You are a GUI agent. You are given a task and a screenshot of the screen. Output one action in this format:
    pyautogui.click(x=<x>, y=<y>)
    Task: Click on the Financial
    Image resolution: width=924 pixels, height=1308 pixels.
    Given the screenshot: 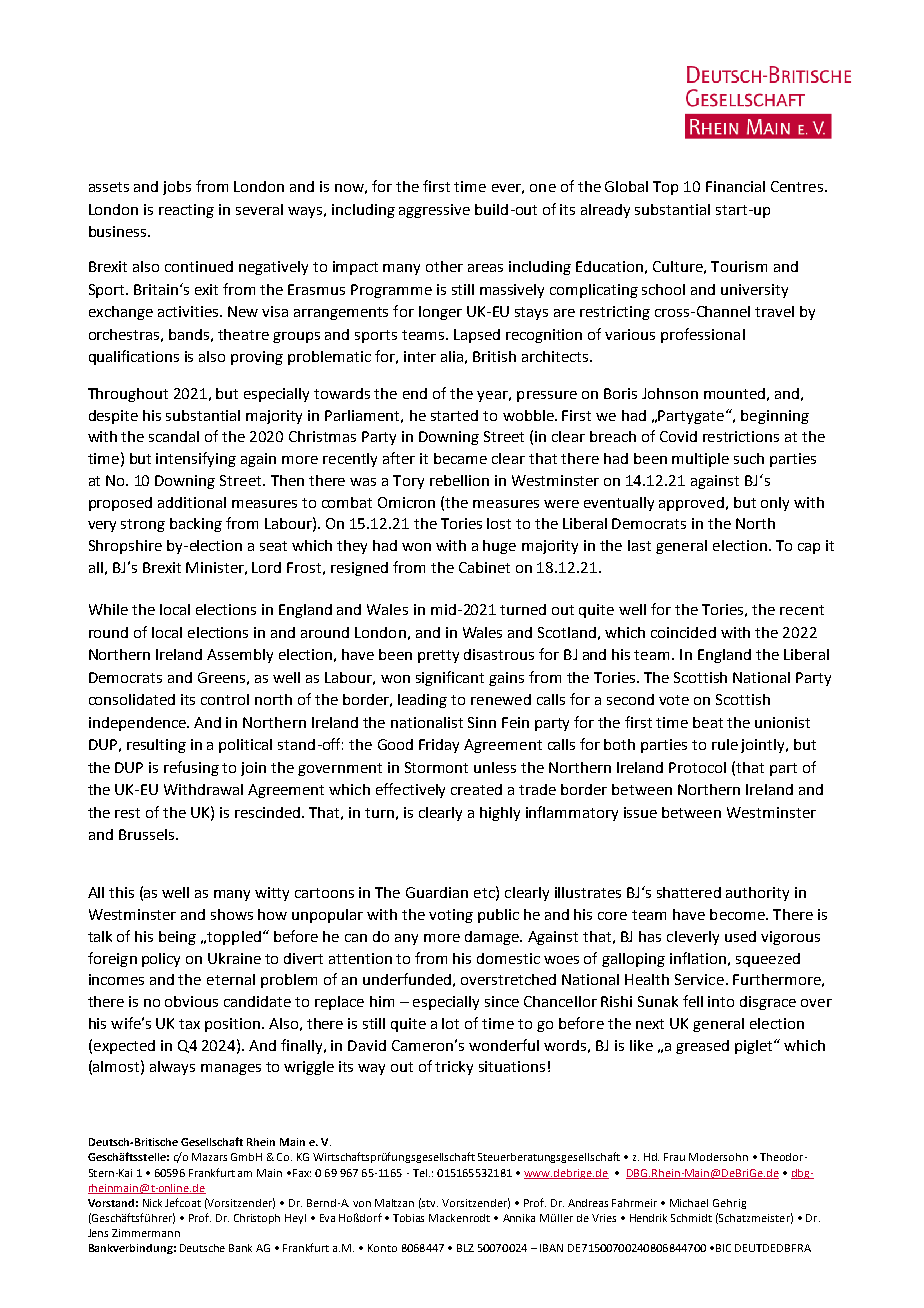 What is the action you would take?
    pyautogui.click(x=735, y=186)
